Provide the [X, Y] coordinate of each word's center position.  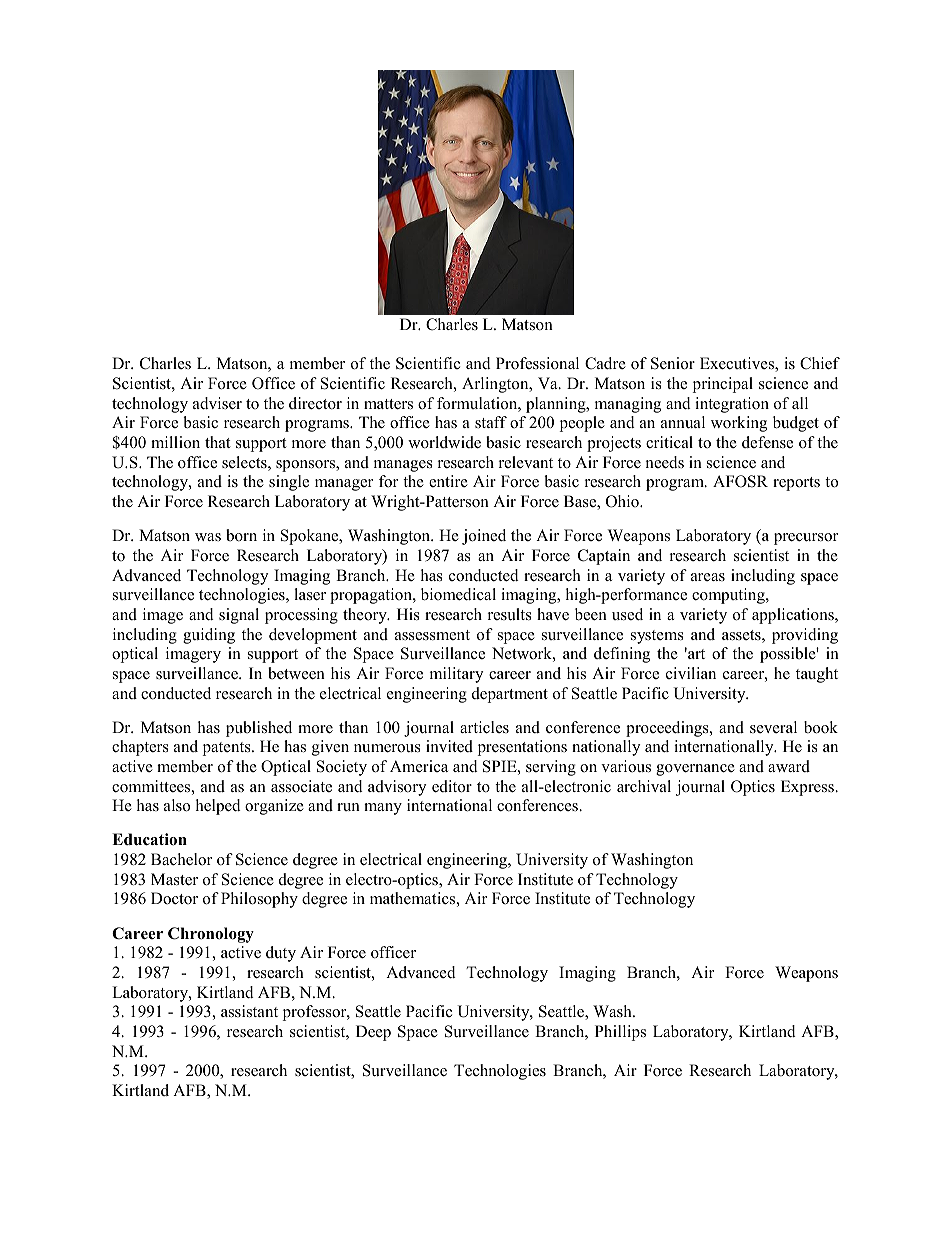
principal [723, 385]
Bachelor [181, 859]
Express [808, 788]
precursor [806, 539]
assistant [249, 1011]
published [259, 729]
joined [484, 537]
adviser [217, 403]
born [241, 535]
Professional [537, 363]
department [510, 695]
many [383, 809]
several [773, 727]
